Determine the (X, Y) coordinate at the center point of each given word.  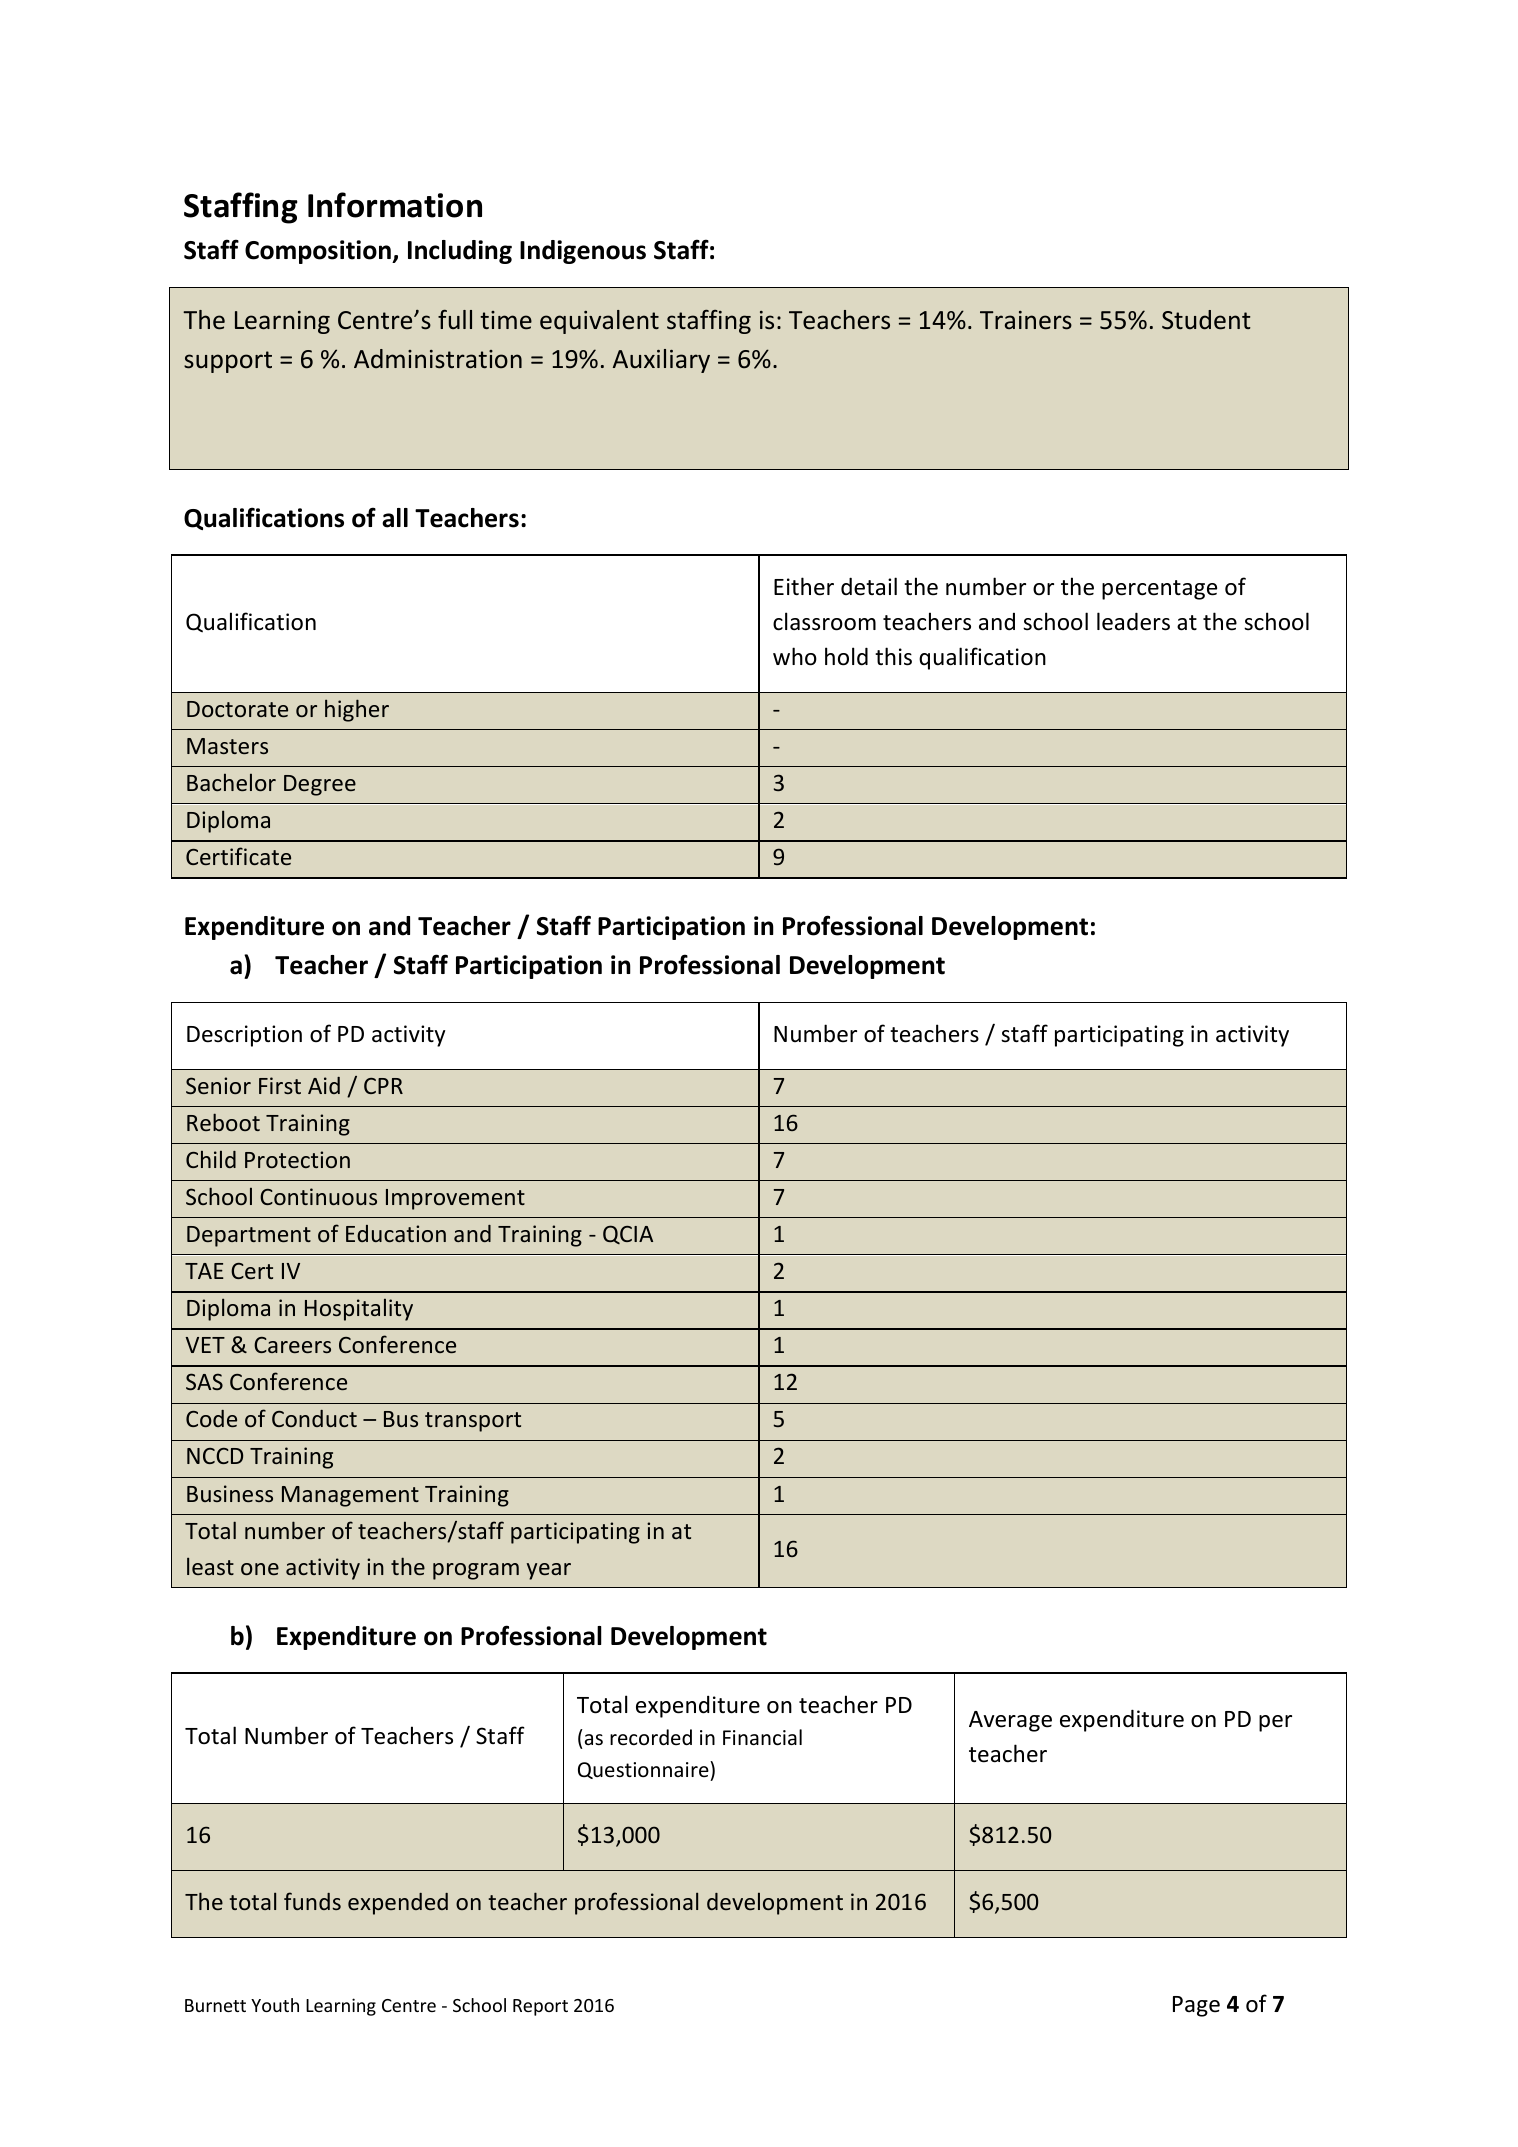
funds (312, 1901)
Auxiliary (661, 361)
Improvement (455, 1199)
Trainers (1026, 320)
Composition (319, 252)
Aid (324, 1085)
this (893, 656)
